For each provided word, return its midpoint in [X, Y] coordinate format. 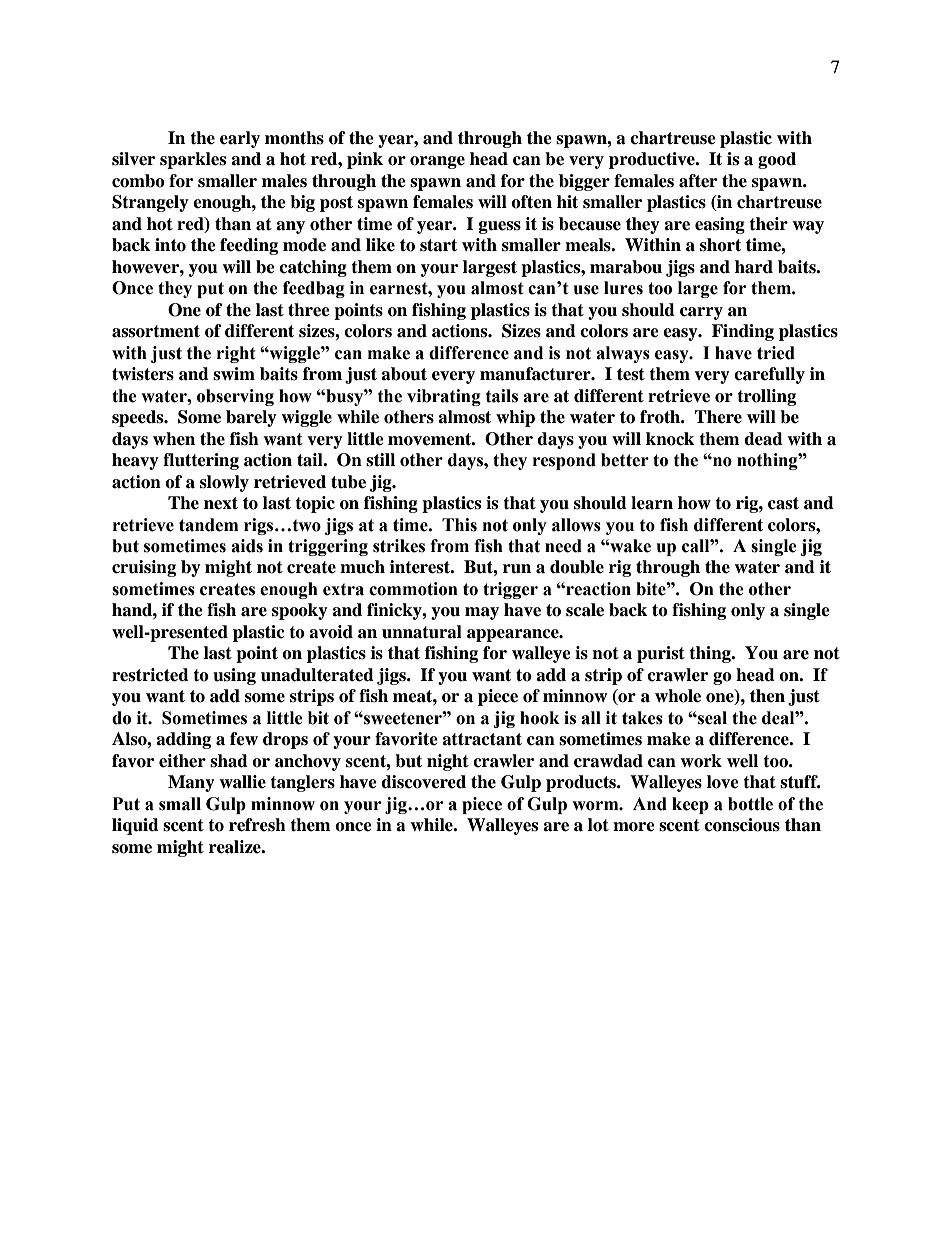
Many [191, 783]
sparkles [193, 160]
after [698, 181]
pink [365, 160]
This [459, 525]
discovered [423, 782]
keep [690, 805]
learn [652, 503]
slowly [224, 483]
